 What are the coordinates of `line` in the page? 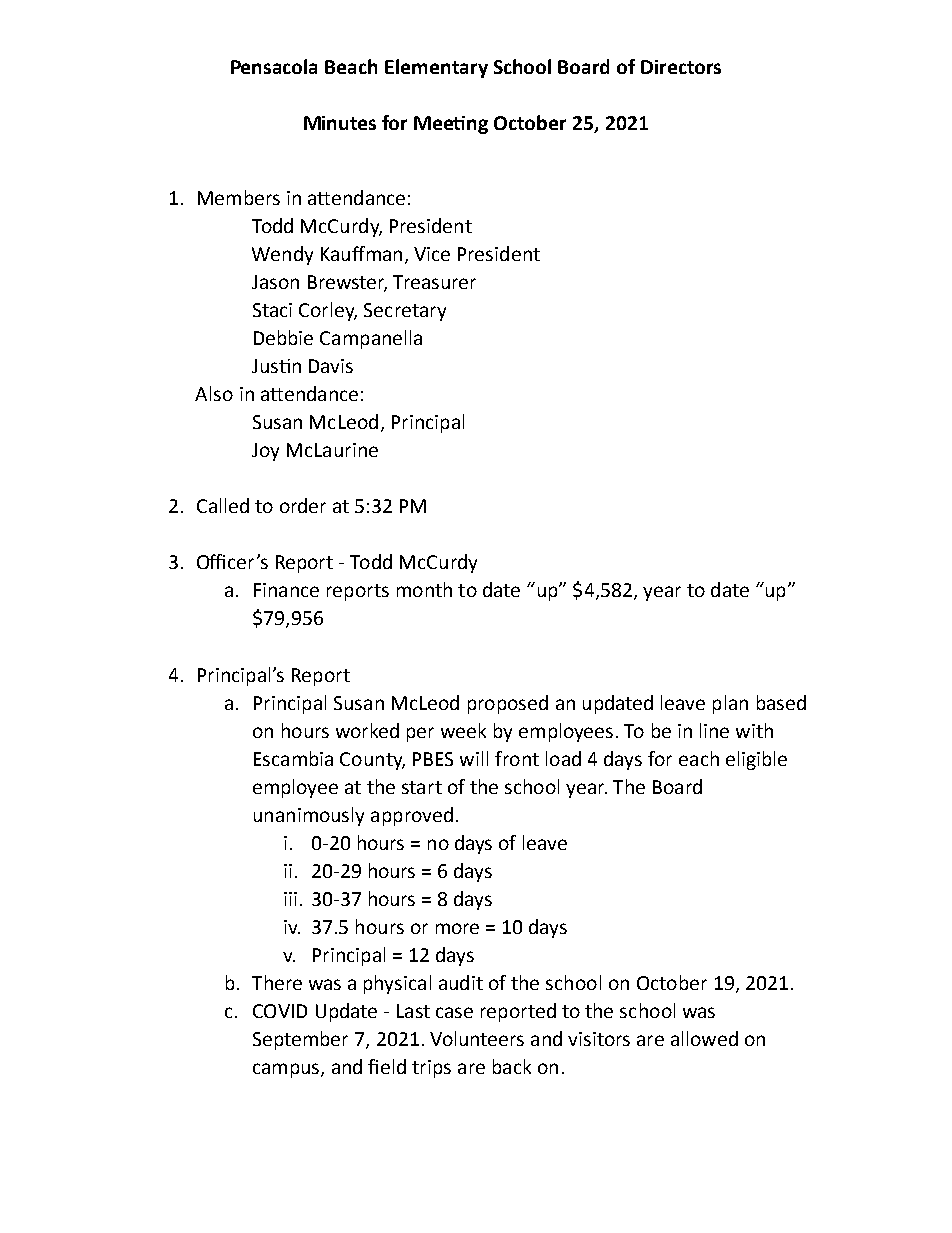 It's located at (714, 730).
